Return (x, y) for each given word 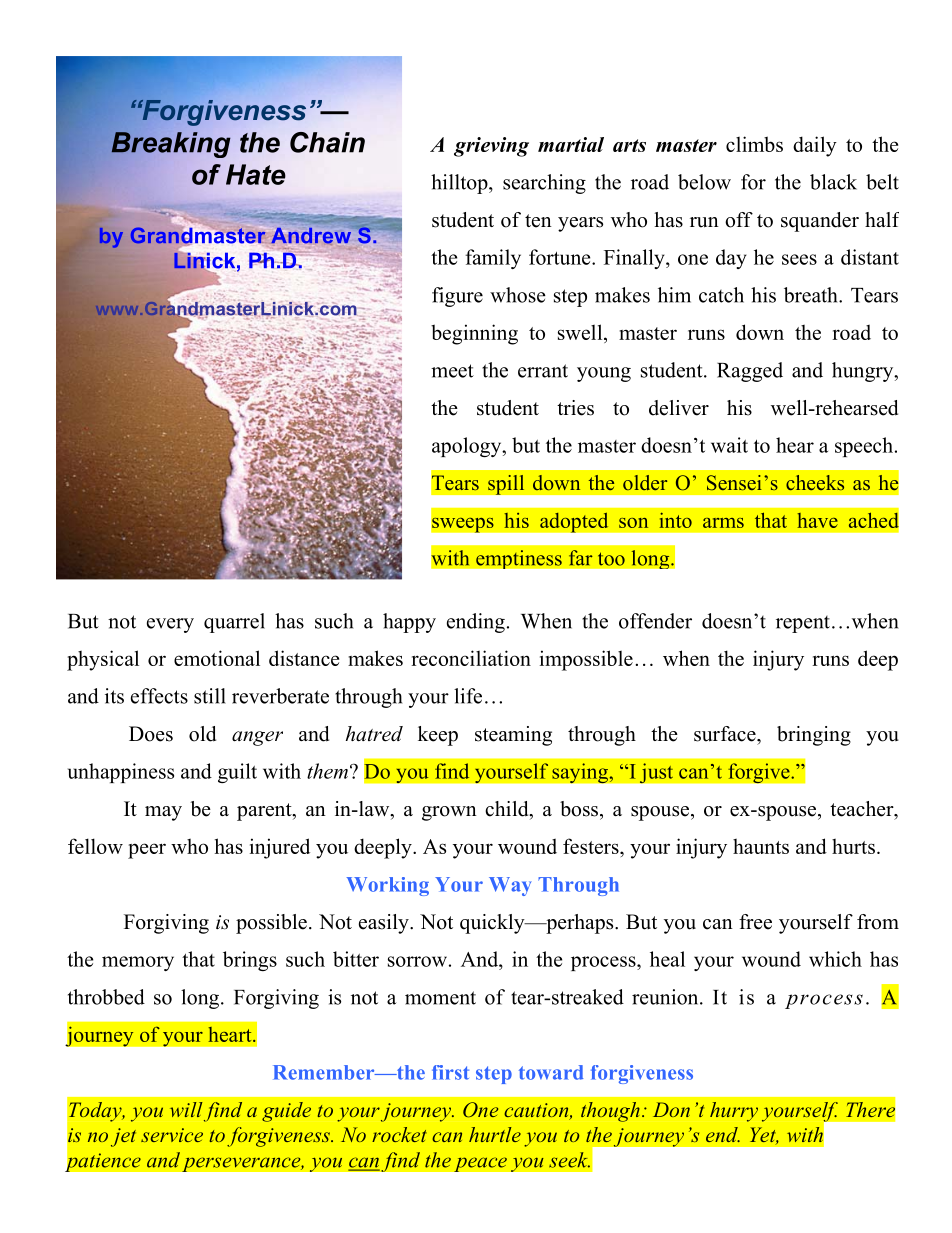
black (833, 182)
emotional (217, 658)
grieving (491, 147)
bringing (814, 736)
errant (543, 371)
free (755, 922)
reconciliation (471, 658)
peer (147, 851)
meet (452, 371)
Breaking (170, 145)
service (172, 1135)
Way (510, 886)
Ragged (750, 372)
